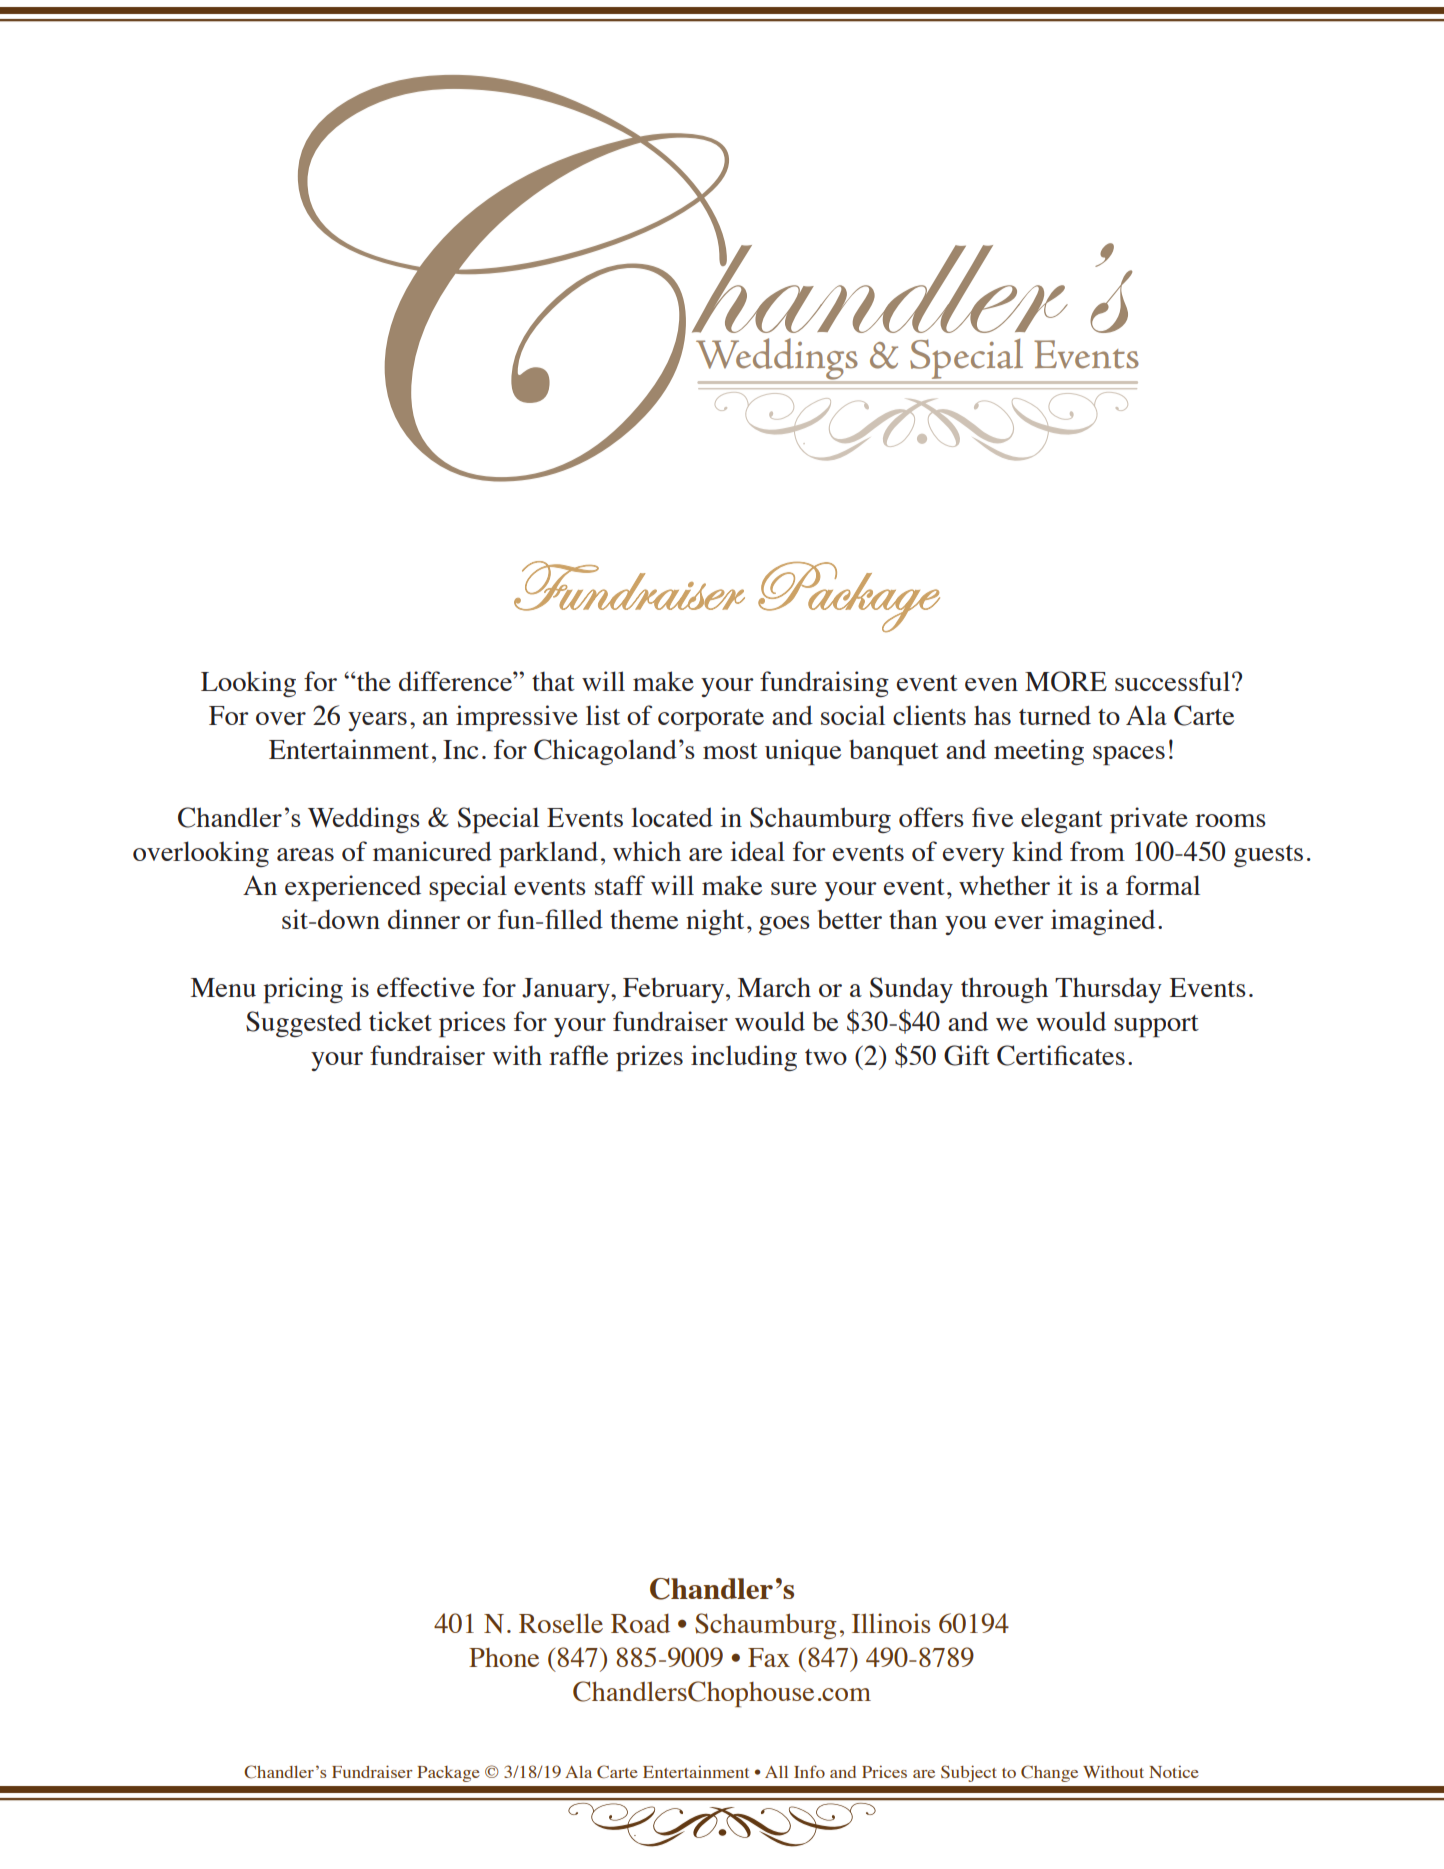 This image has width=1444, height=1869. I want to click on years, so click(377, 721).
